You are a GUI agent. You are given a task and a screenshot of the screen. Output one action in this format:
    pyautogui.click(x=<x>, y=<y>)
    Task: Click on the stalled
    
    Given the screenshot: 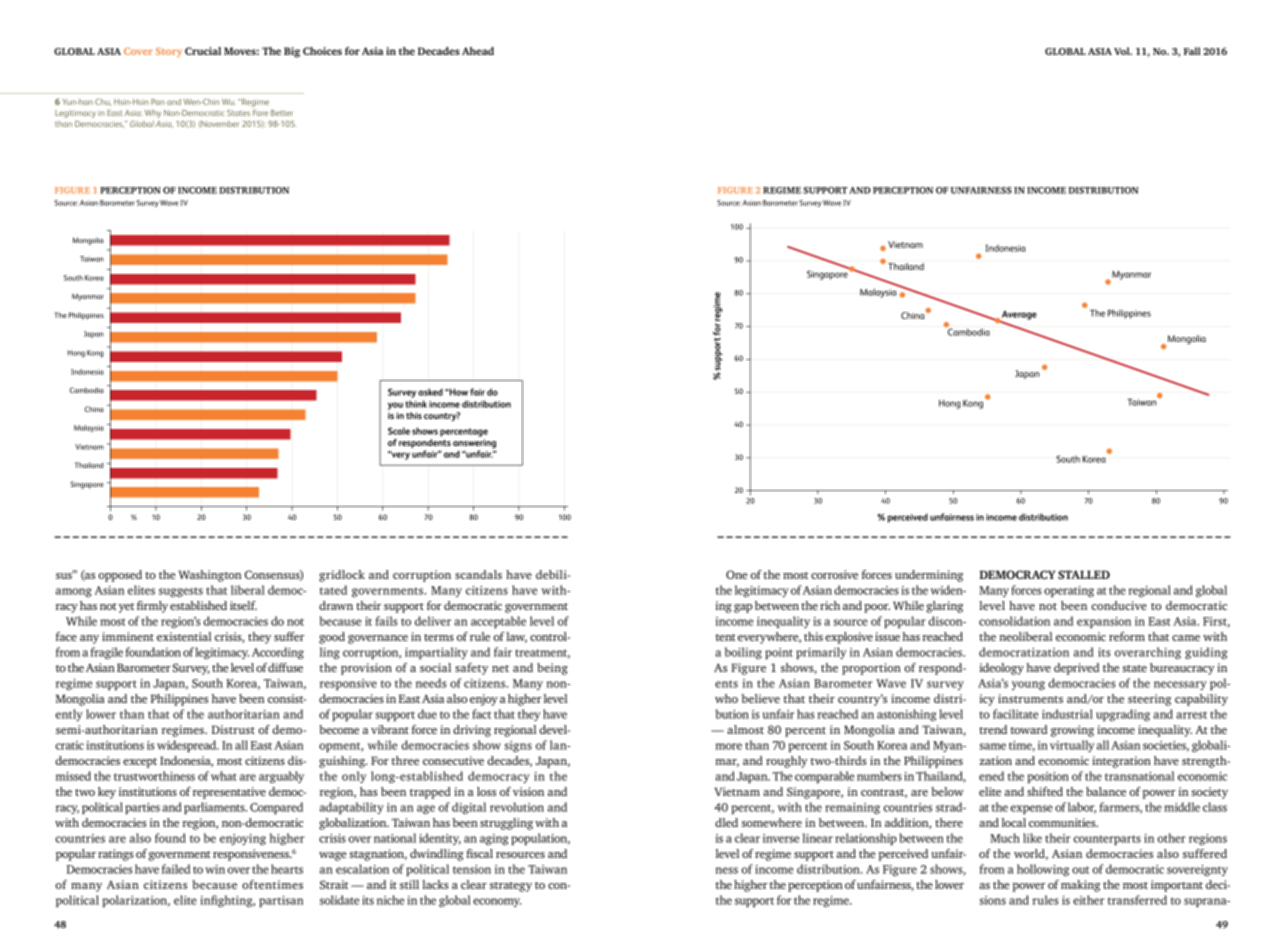 What is the action you would take?
    pyautogui.click(x=1084, y=574)
